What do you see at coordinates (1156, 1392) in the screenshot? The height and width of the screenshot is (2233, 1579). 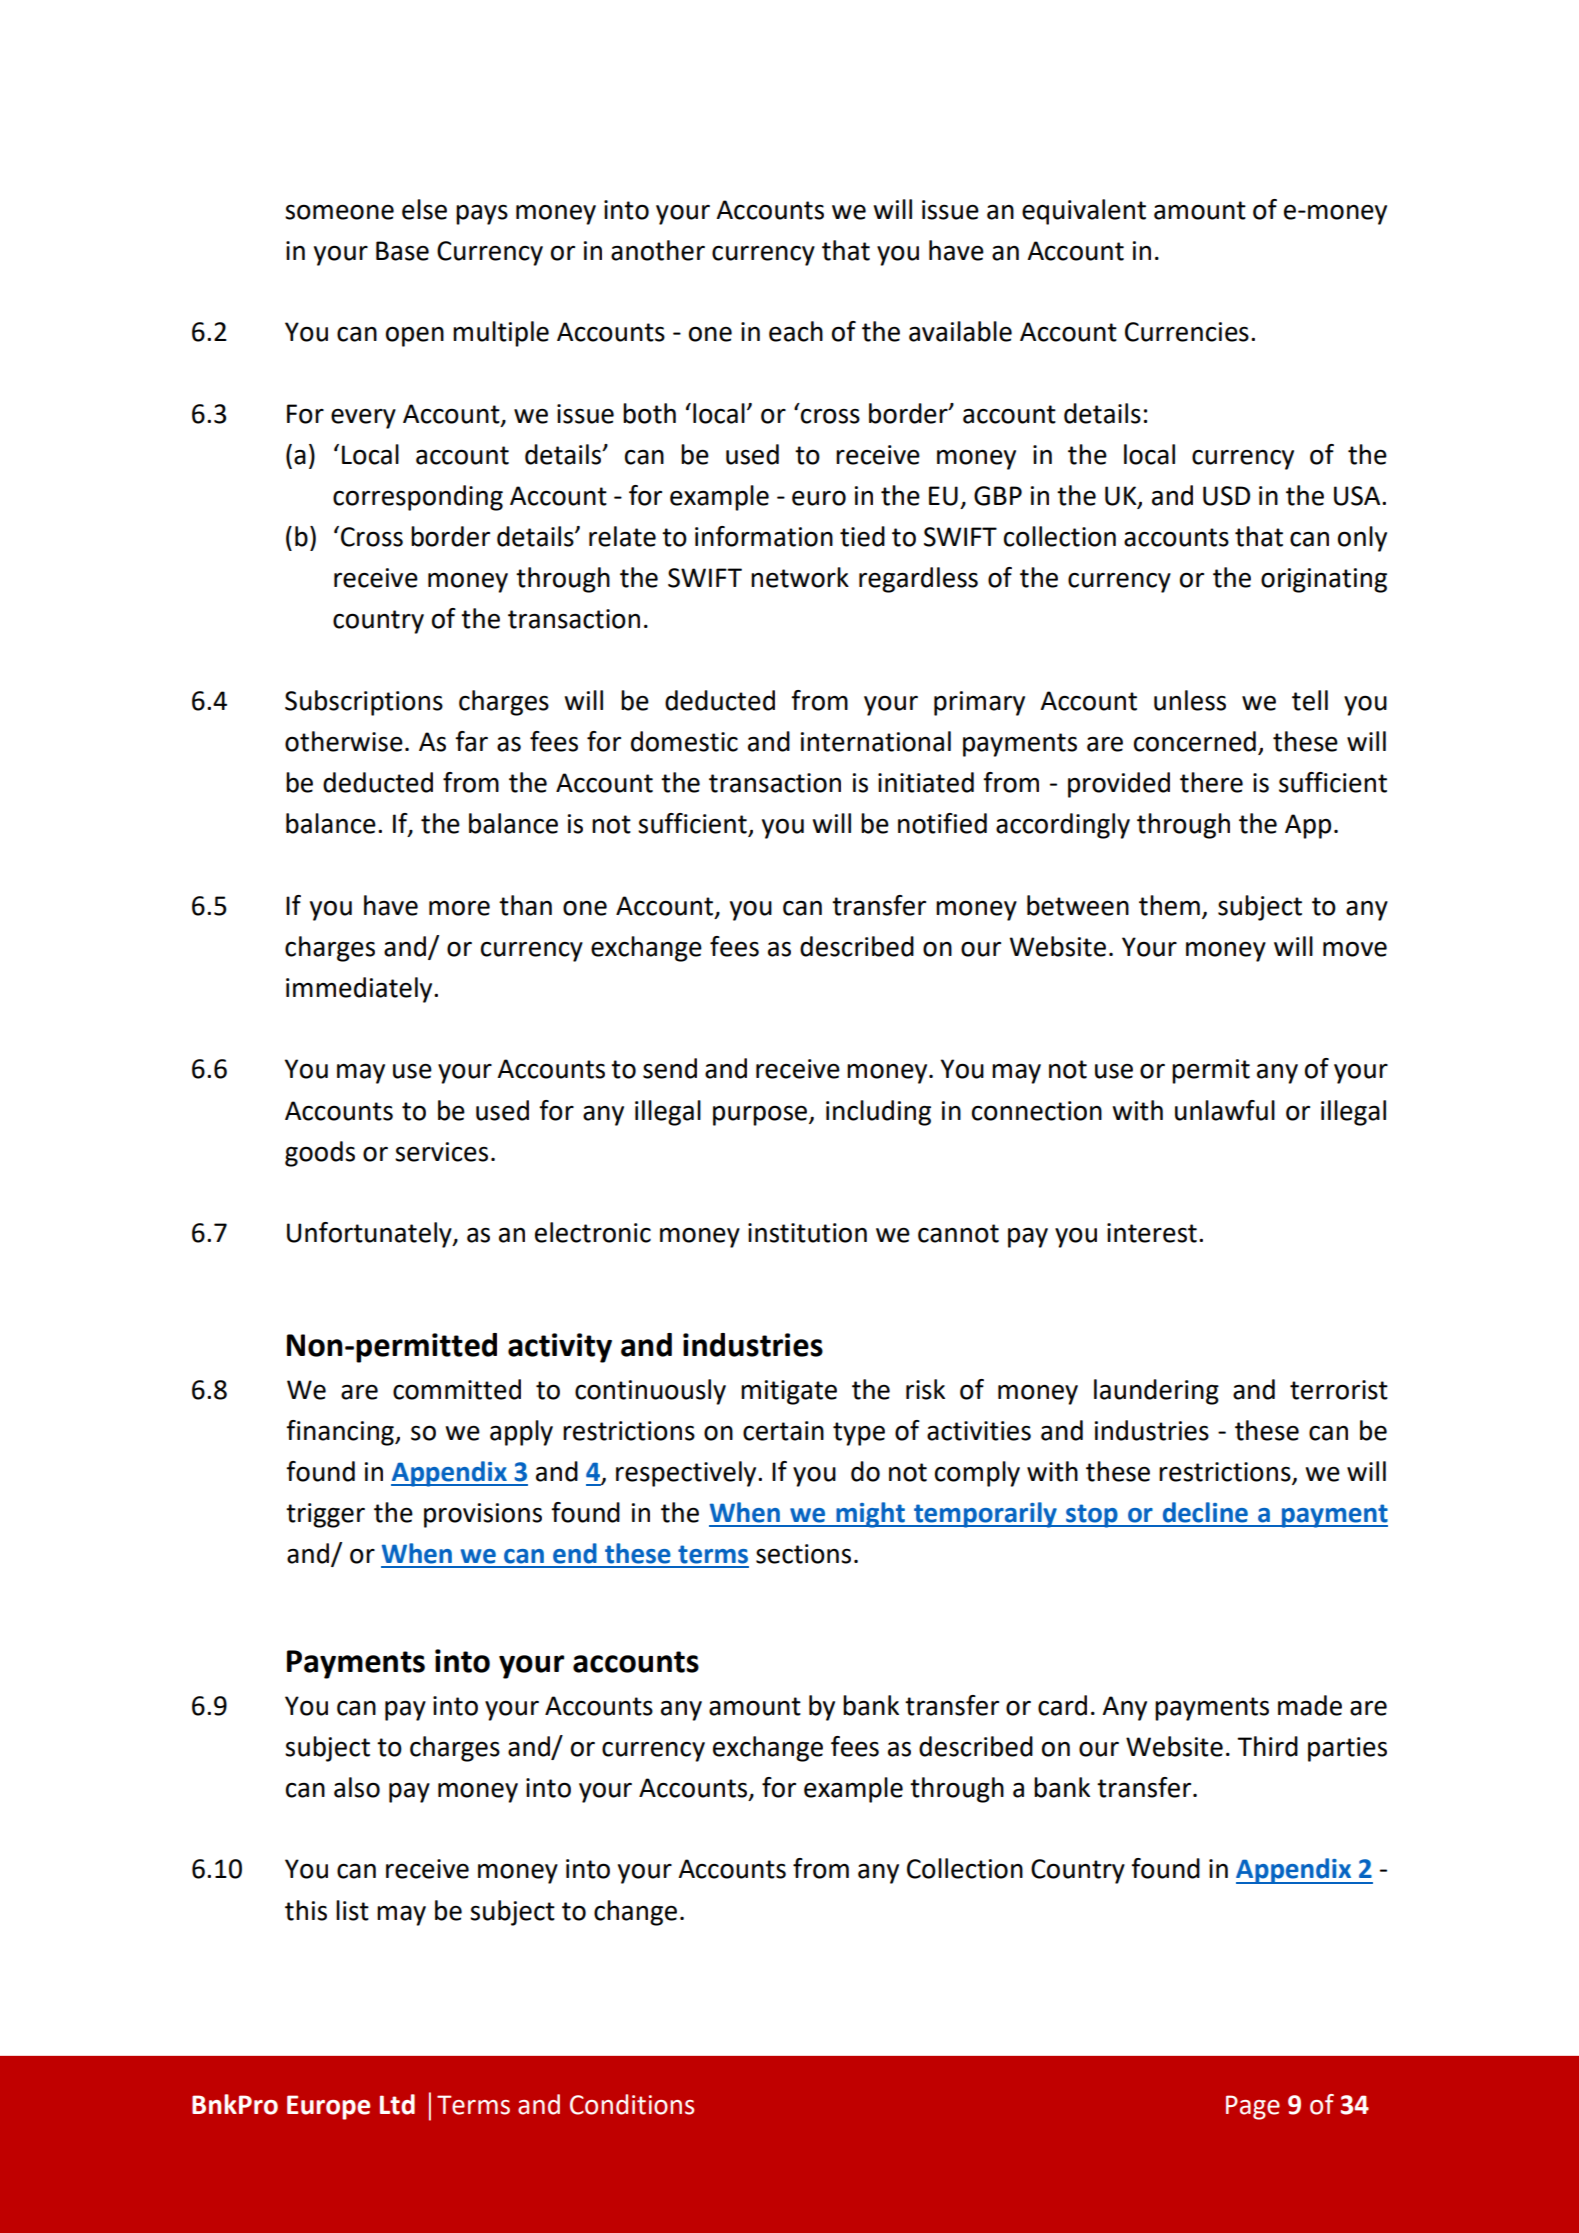 I see `laundering` at bounding box center [1156, 1392].
